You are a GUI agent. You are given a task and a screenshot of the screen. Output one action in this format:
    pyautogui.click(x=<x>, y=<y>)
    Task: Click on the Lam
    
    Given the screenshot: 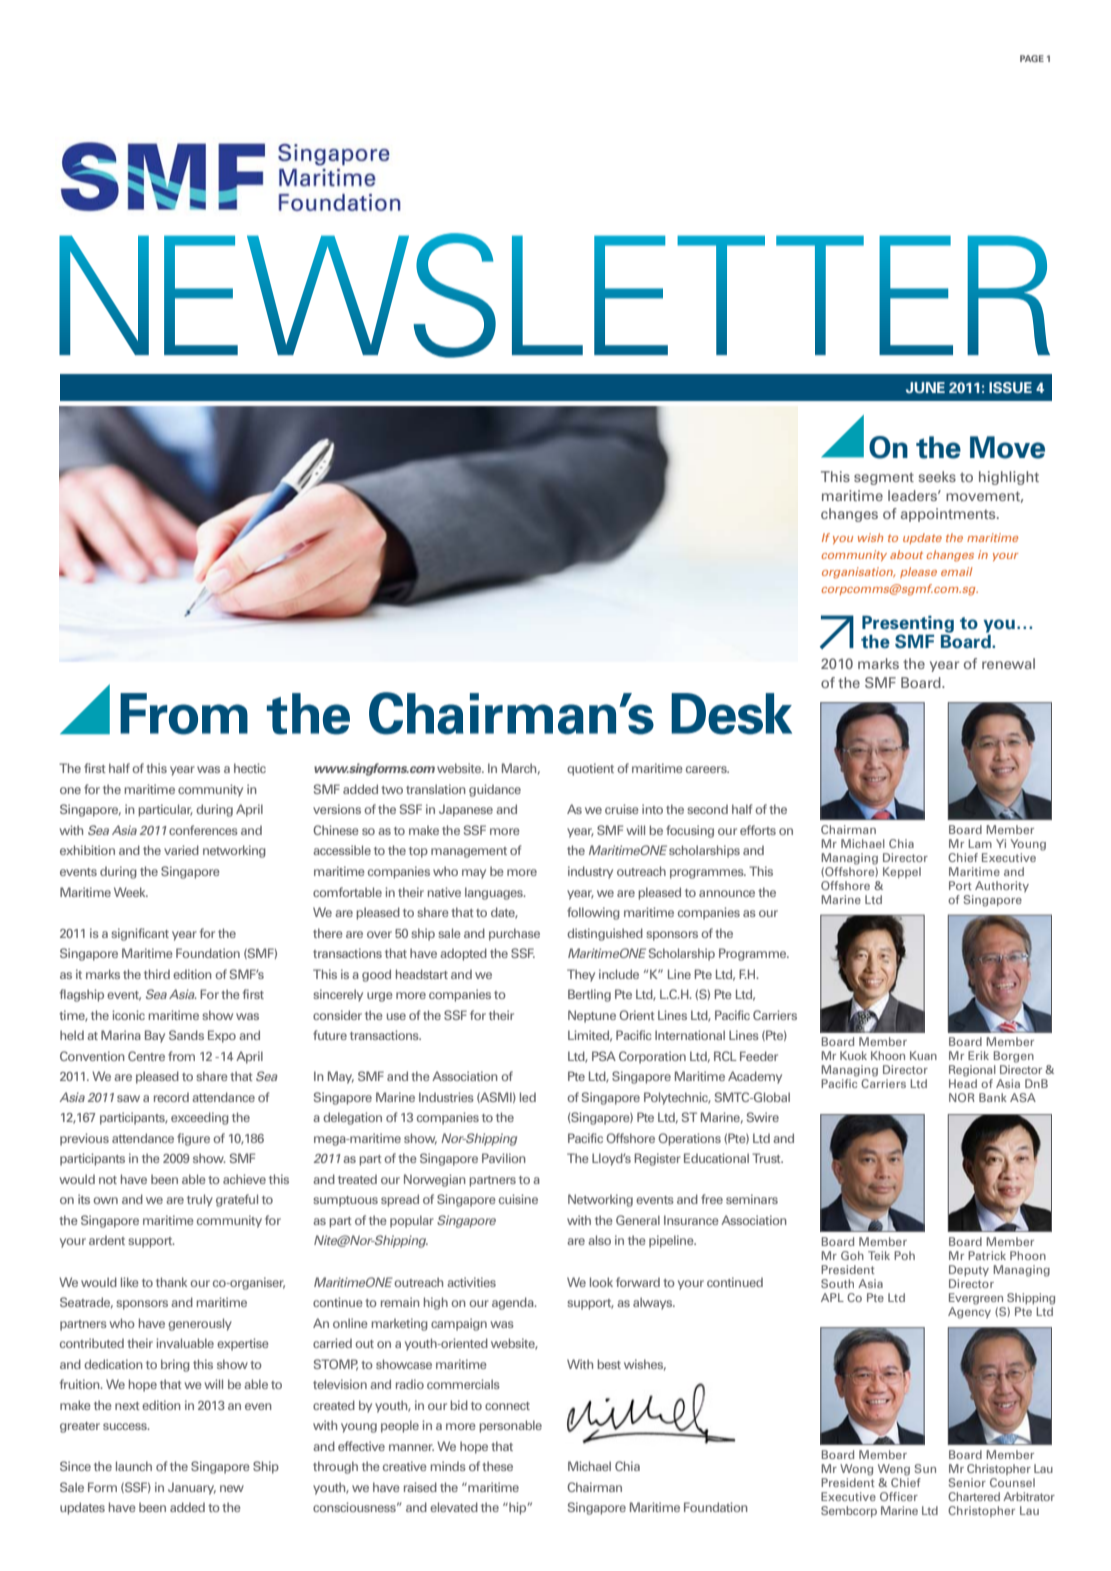 What is the action you would take?
    pyautogui.click(x=980, y=843)
